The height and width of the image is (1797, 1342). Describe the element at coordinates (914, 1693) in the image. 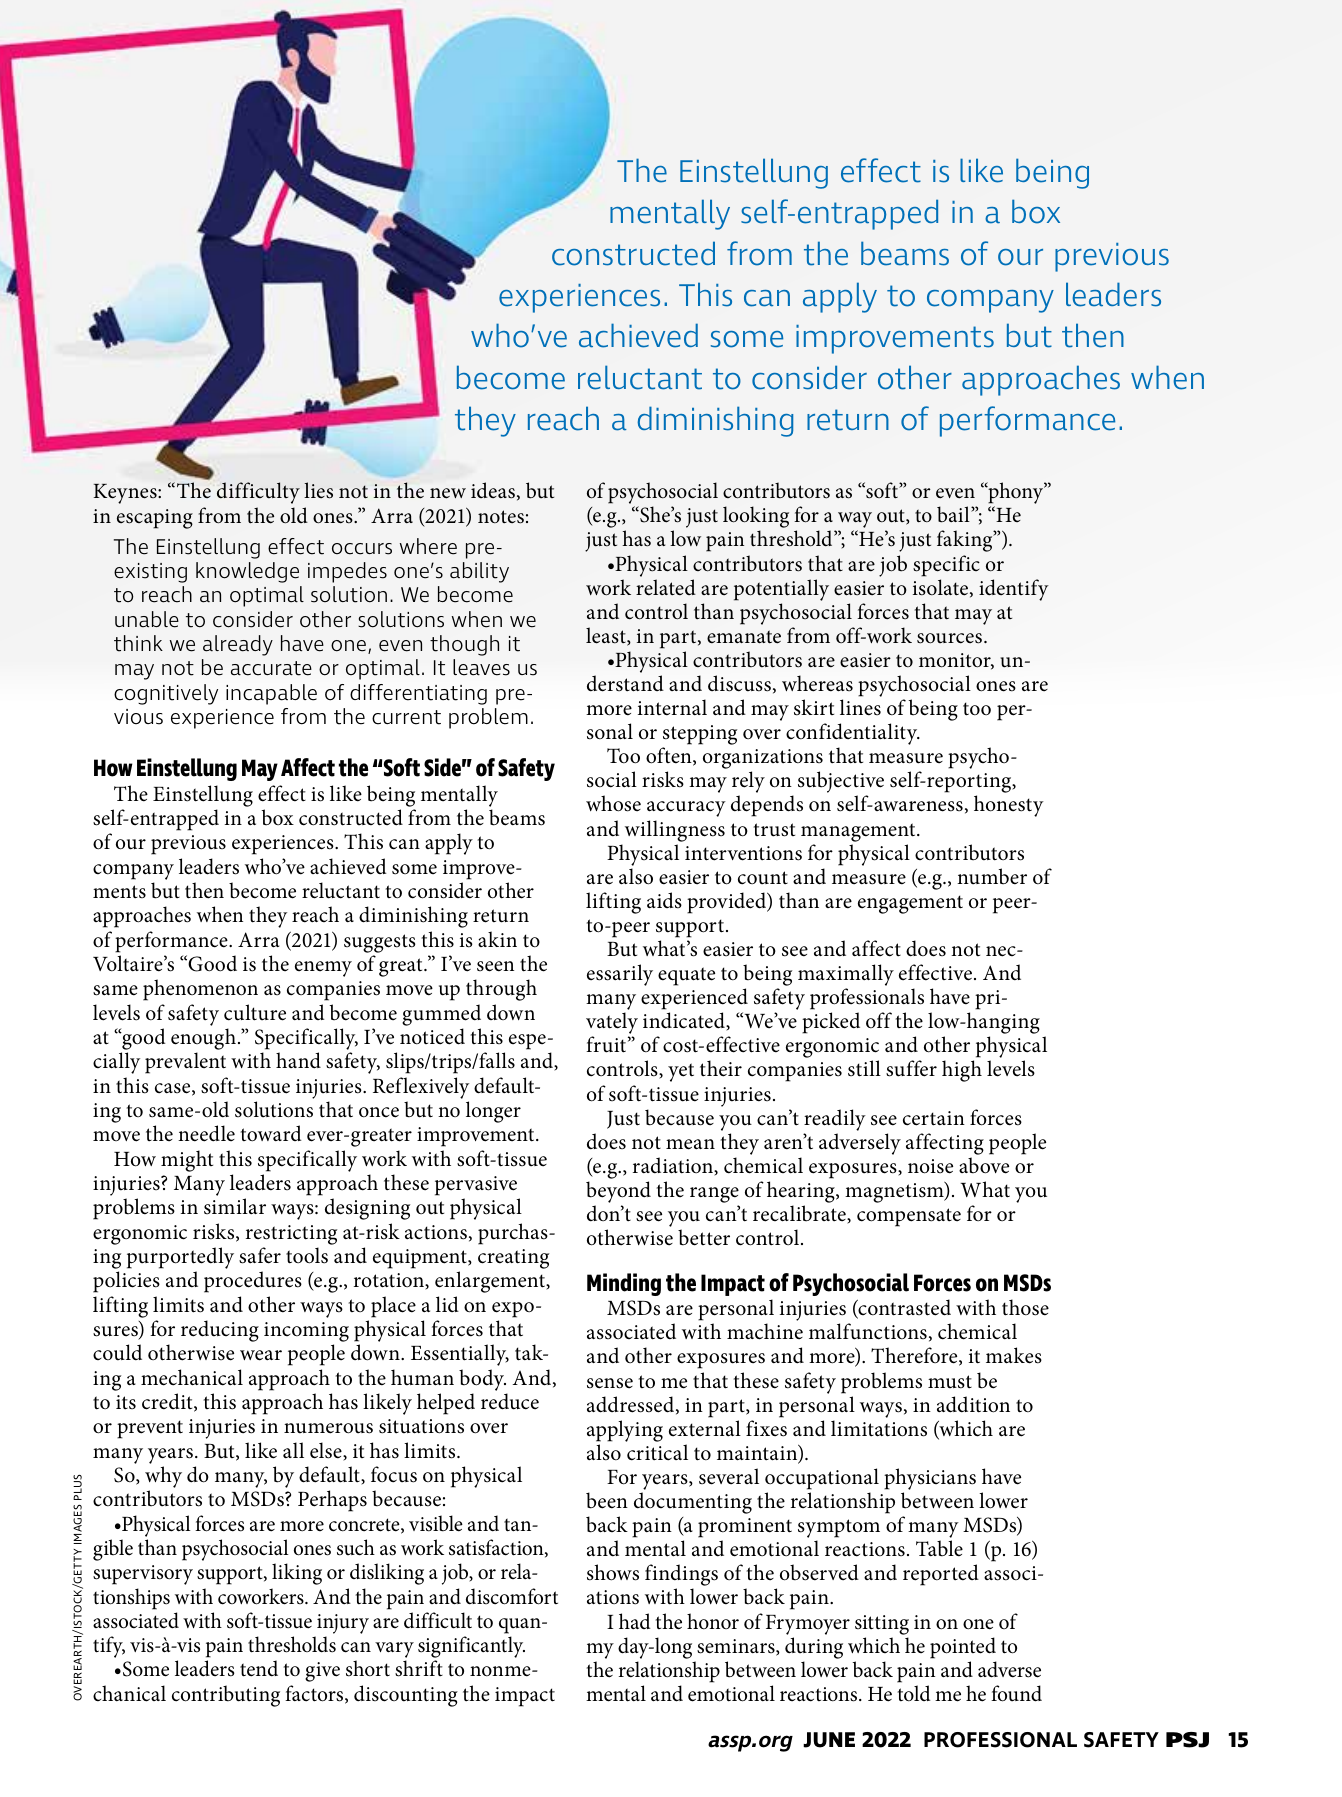

I see `told` at that location.
